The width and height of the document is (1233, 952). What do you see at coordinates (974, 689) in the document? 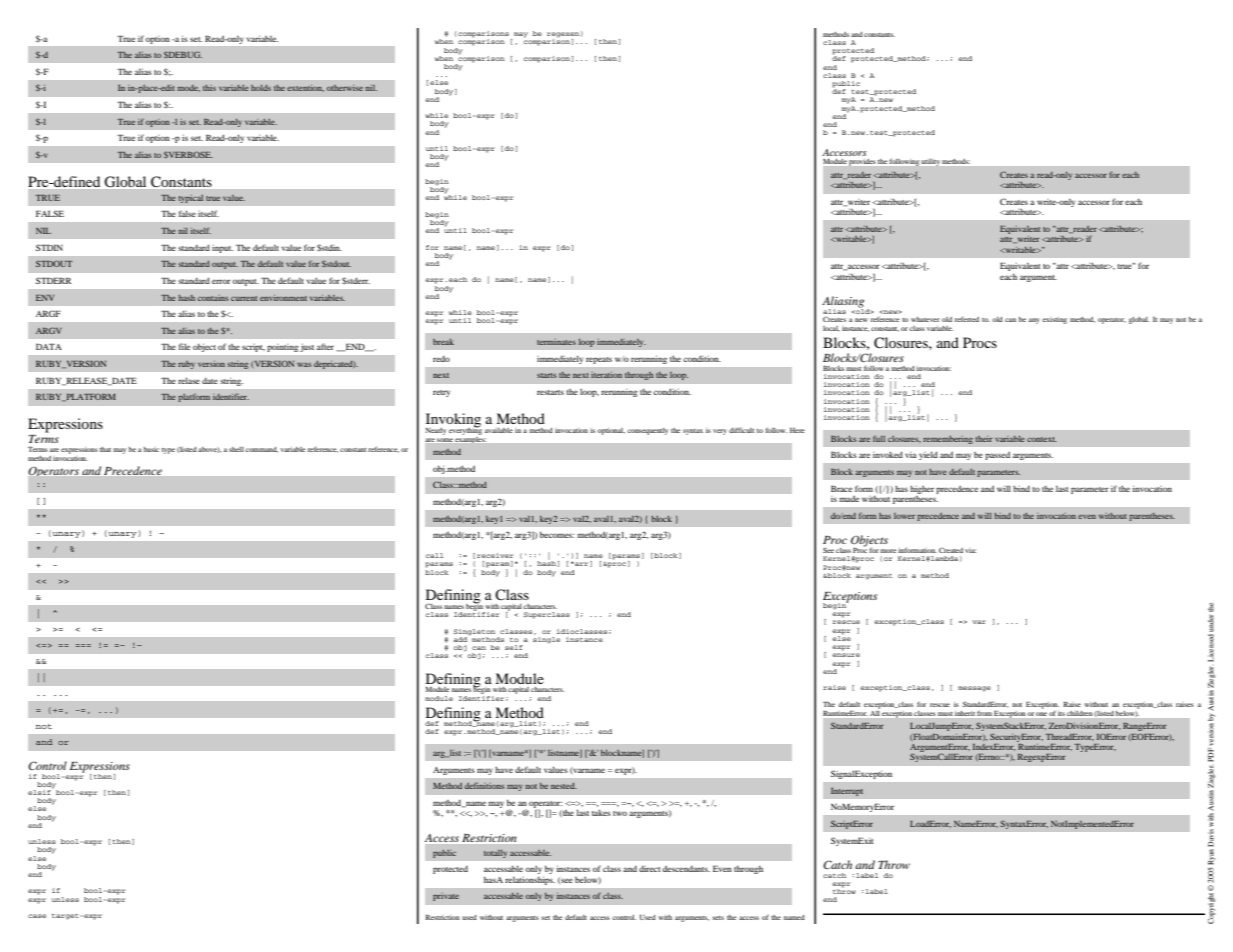
I see `message` at bounding box center [974, 689].
